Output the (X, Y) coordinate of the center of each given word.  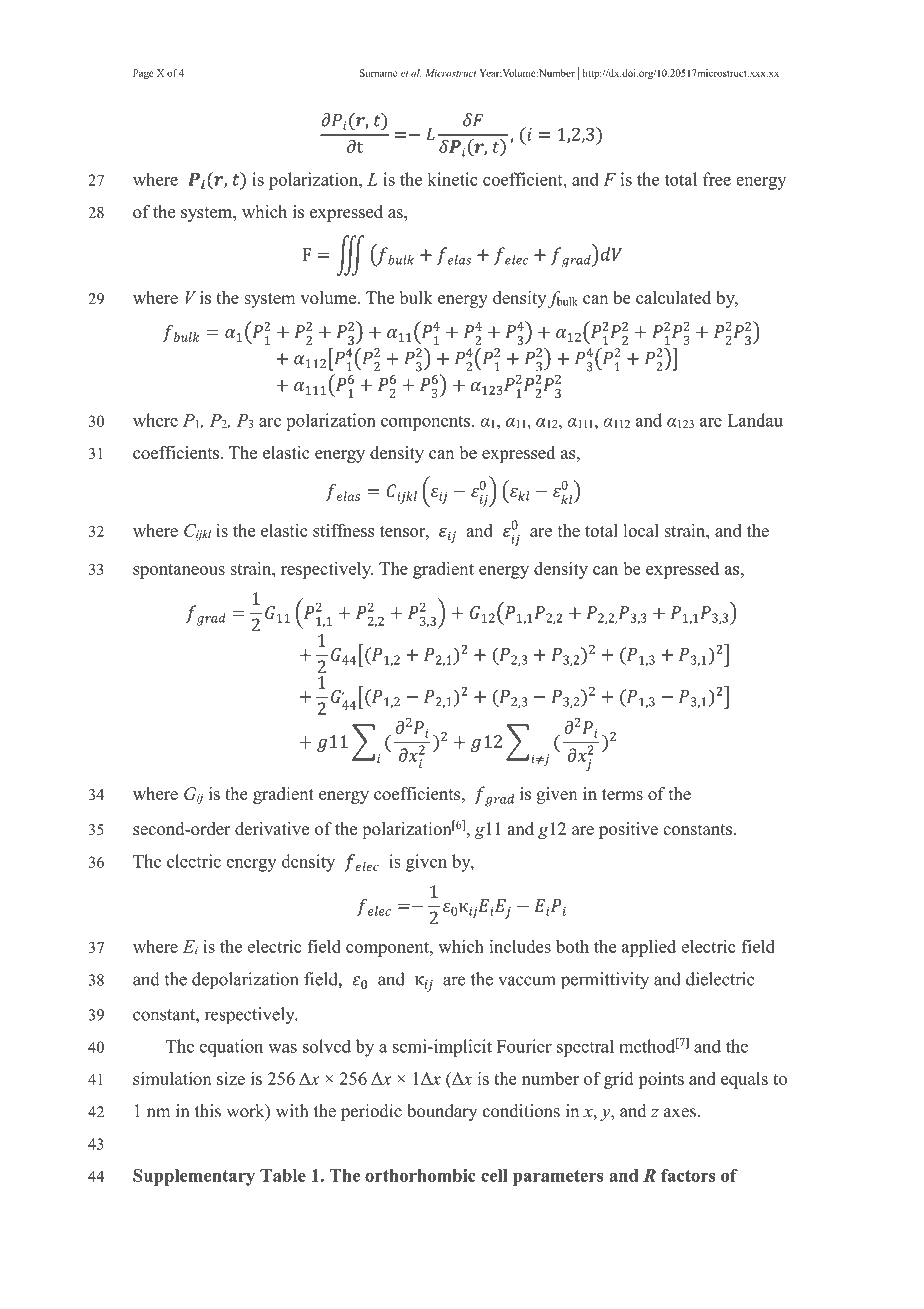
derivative (272, 828)
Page (143, 74)
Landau (755, 420)
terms (622, 794)
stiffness (343, 530)
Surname (378, 73)
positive (628, 830)
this (208, 1111)
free (717, 179)
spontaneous (179, 571)
